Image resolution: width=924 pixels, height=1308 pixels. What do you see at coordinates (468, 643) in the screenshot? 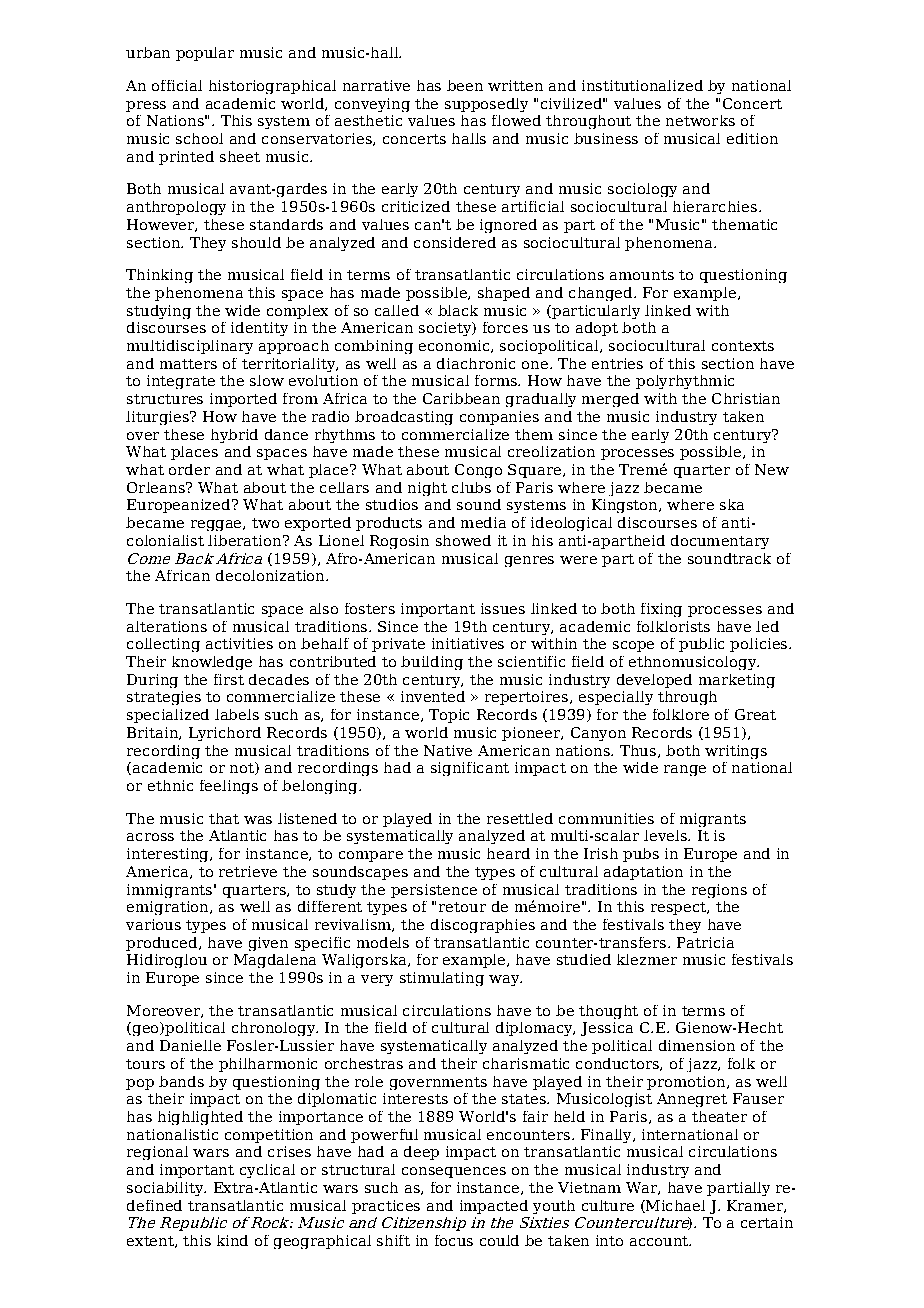
I see `initiatives` at bounding box center [468, 643].
